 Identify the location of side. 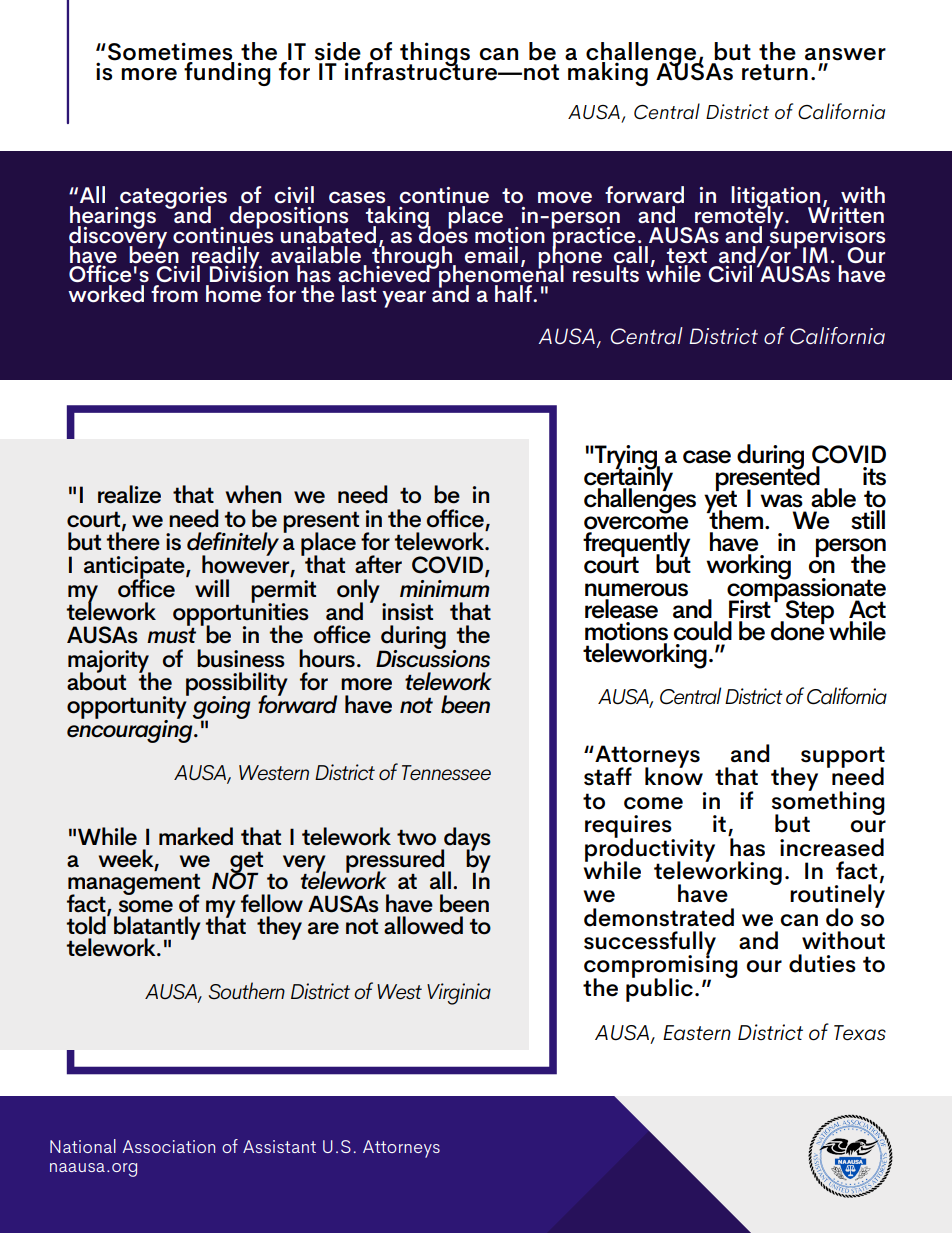
(338, 51).
